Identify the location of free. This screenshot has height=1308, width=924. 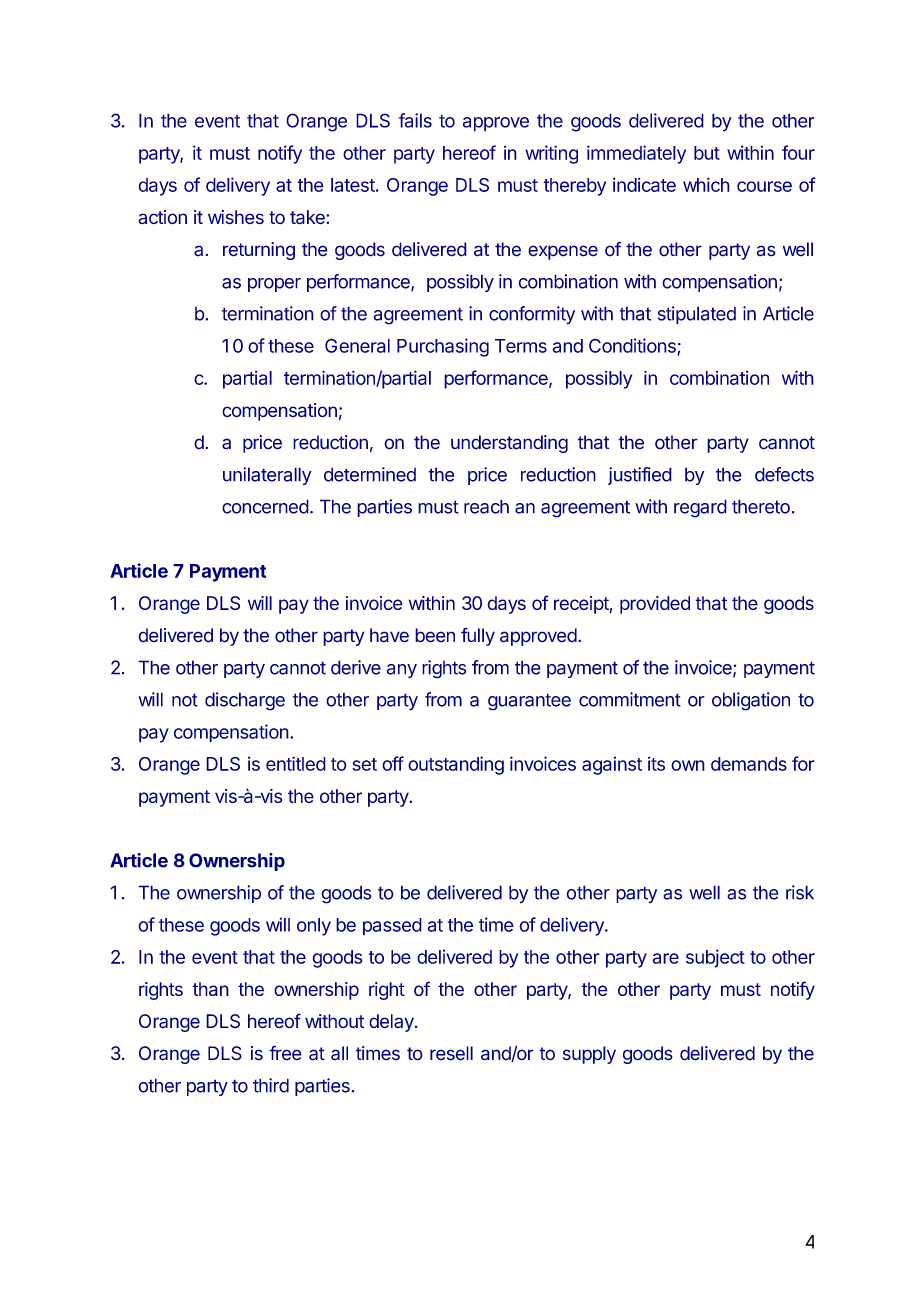
(285, 1053).
